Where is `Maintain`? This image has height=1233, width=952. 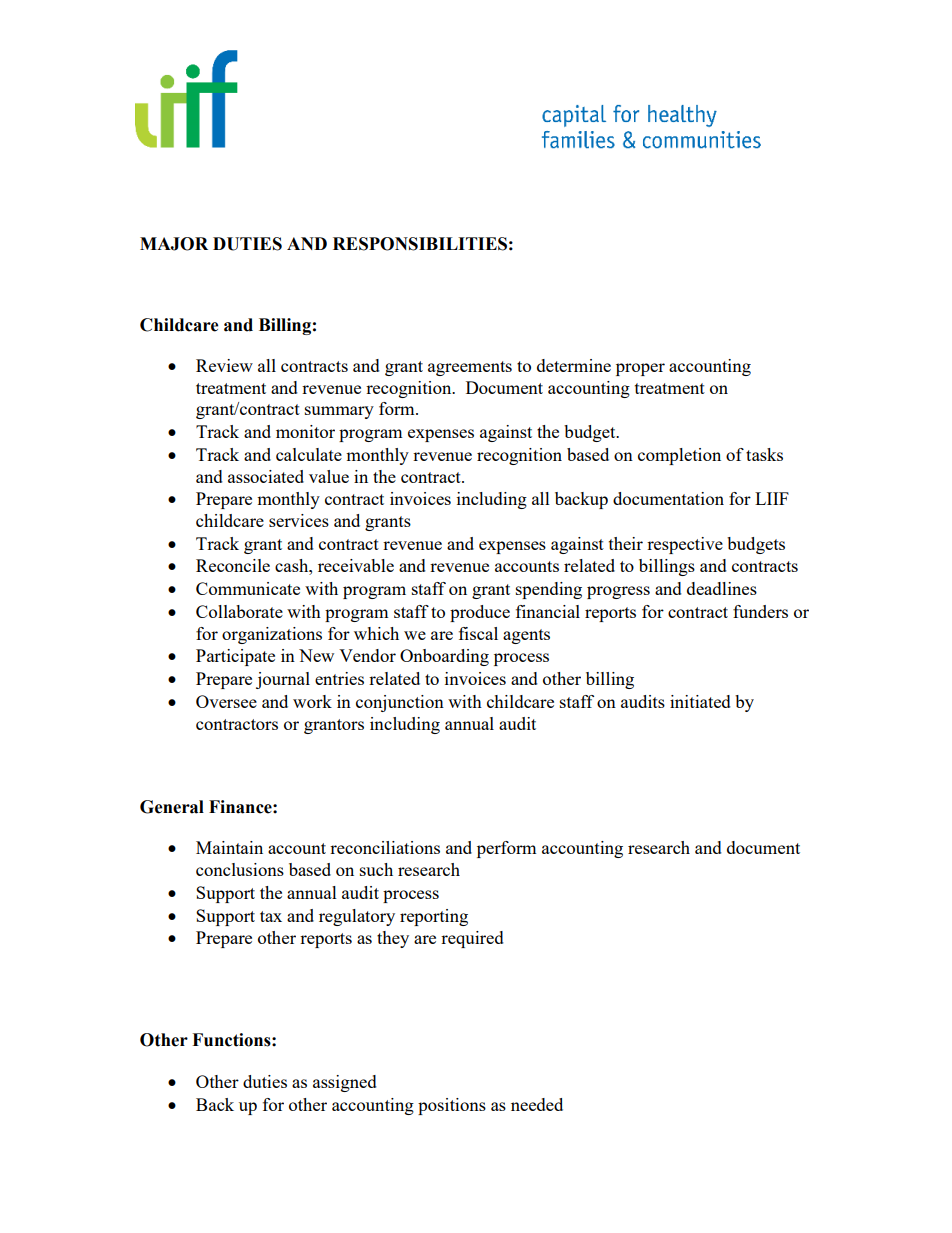 Maintain is located at coordinates (229, 847).
